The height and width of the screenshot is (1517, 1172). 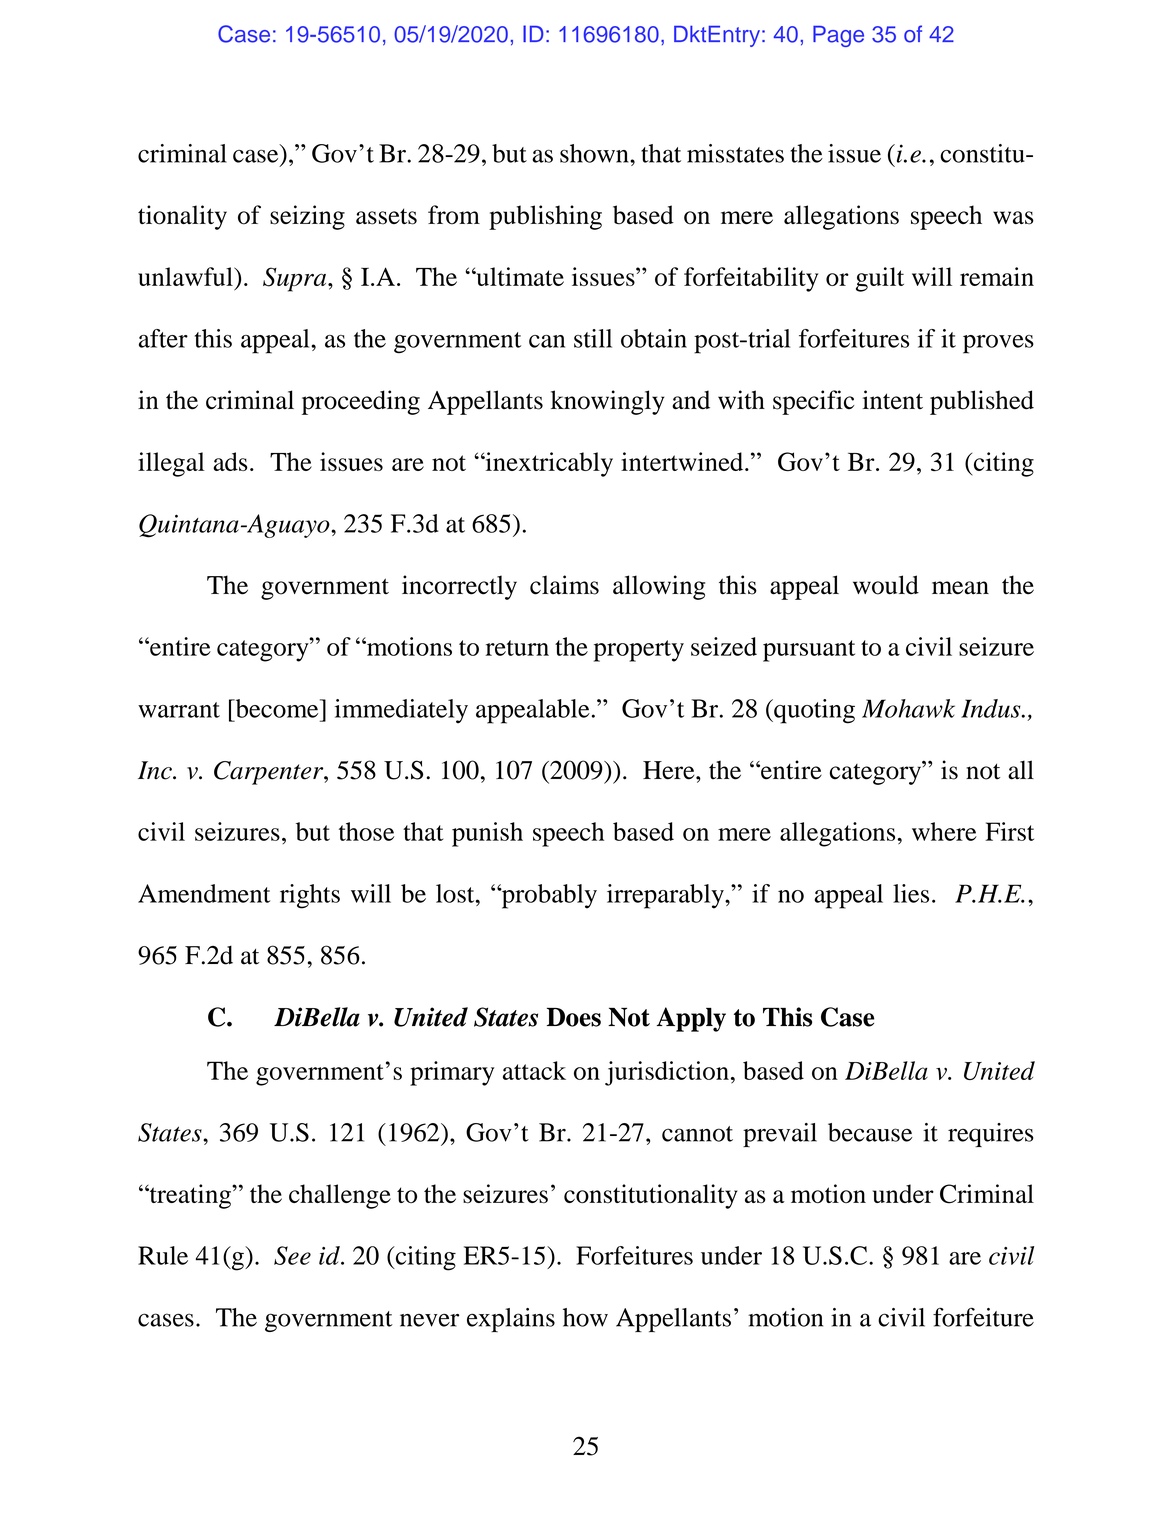 I want to click on guilt, so click(x=880, y=279).
